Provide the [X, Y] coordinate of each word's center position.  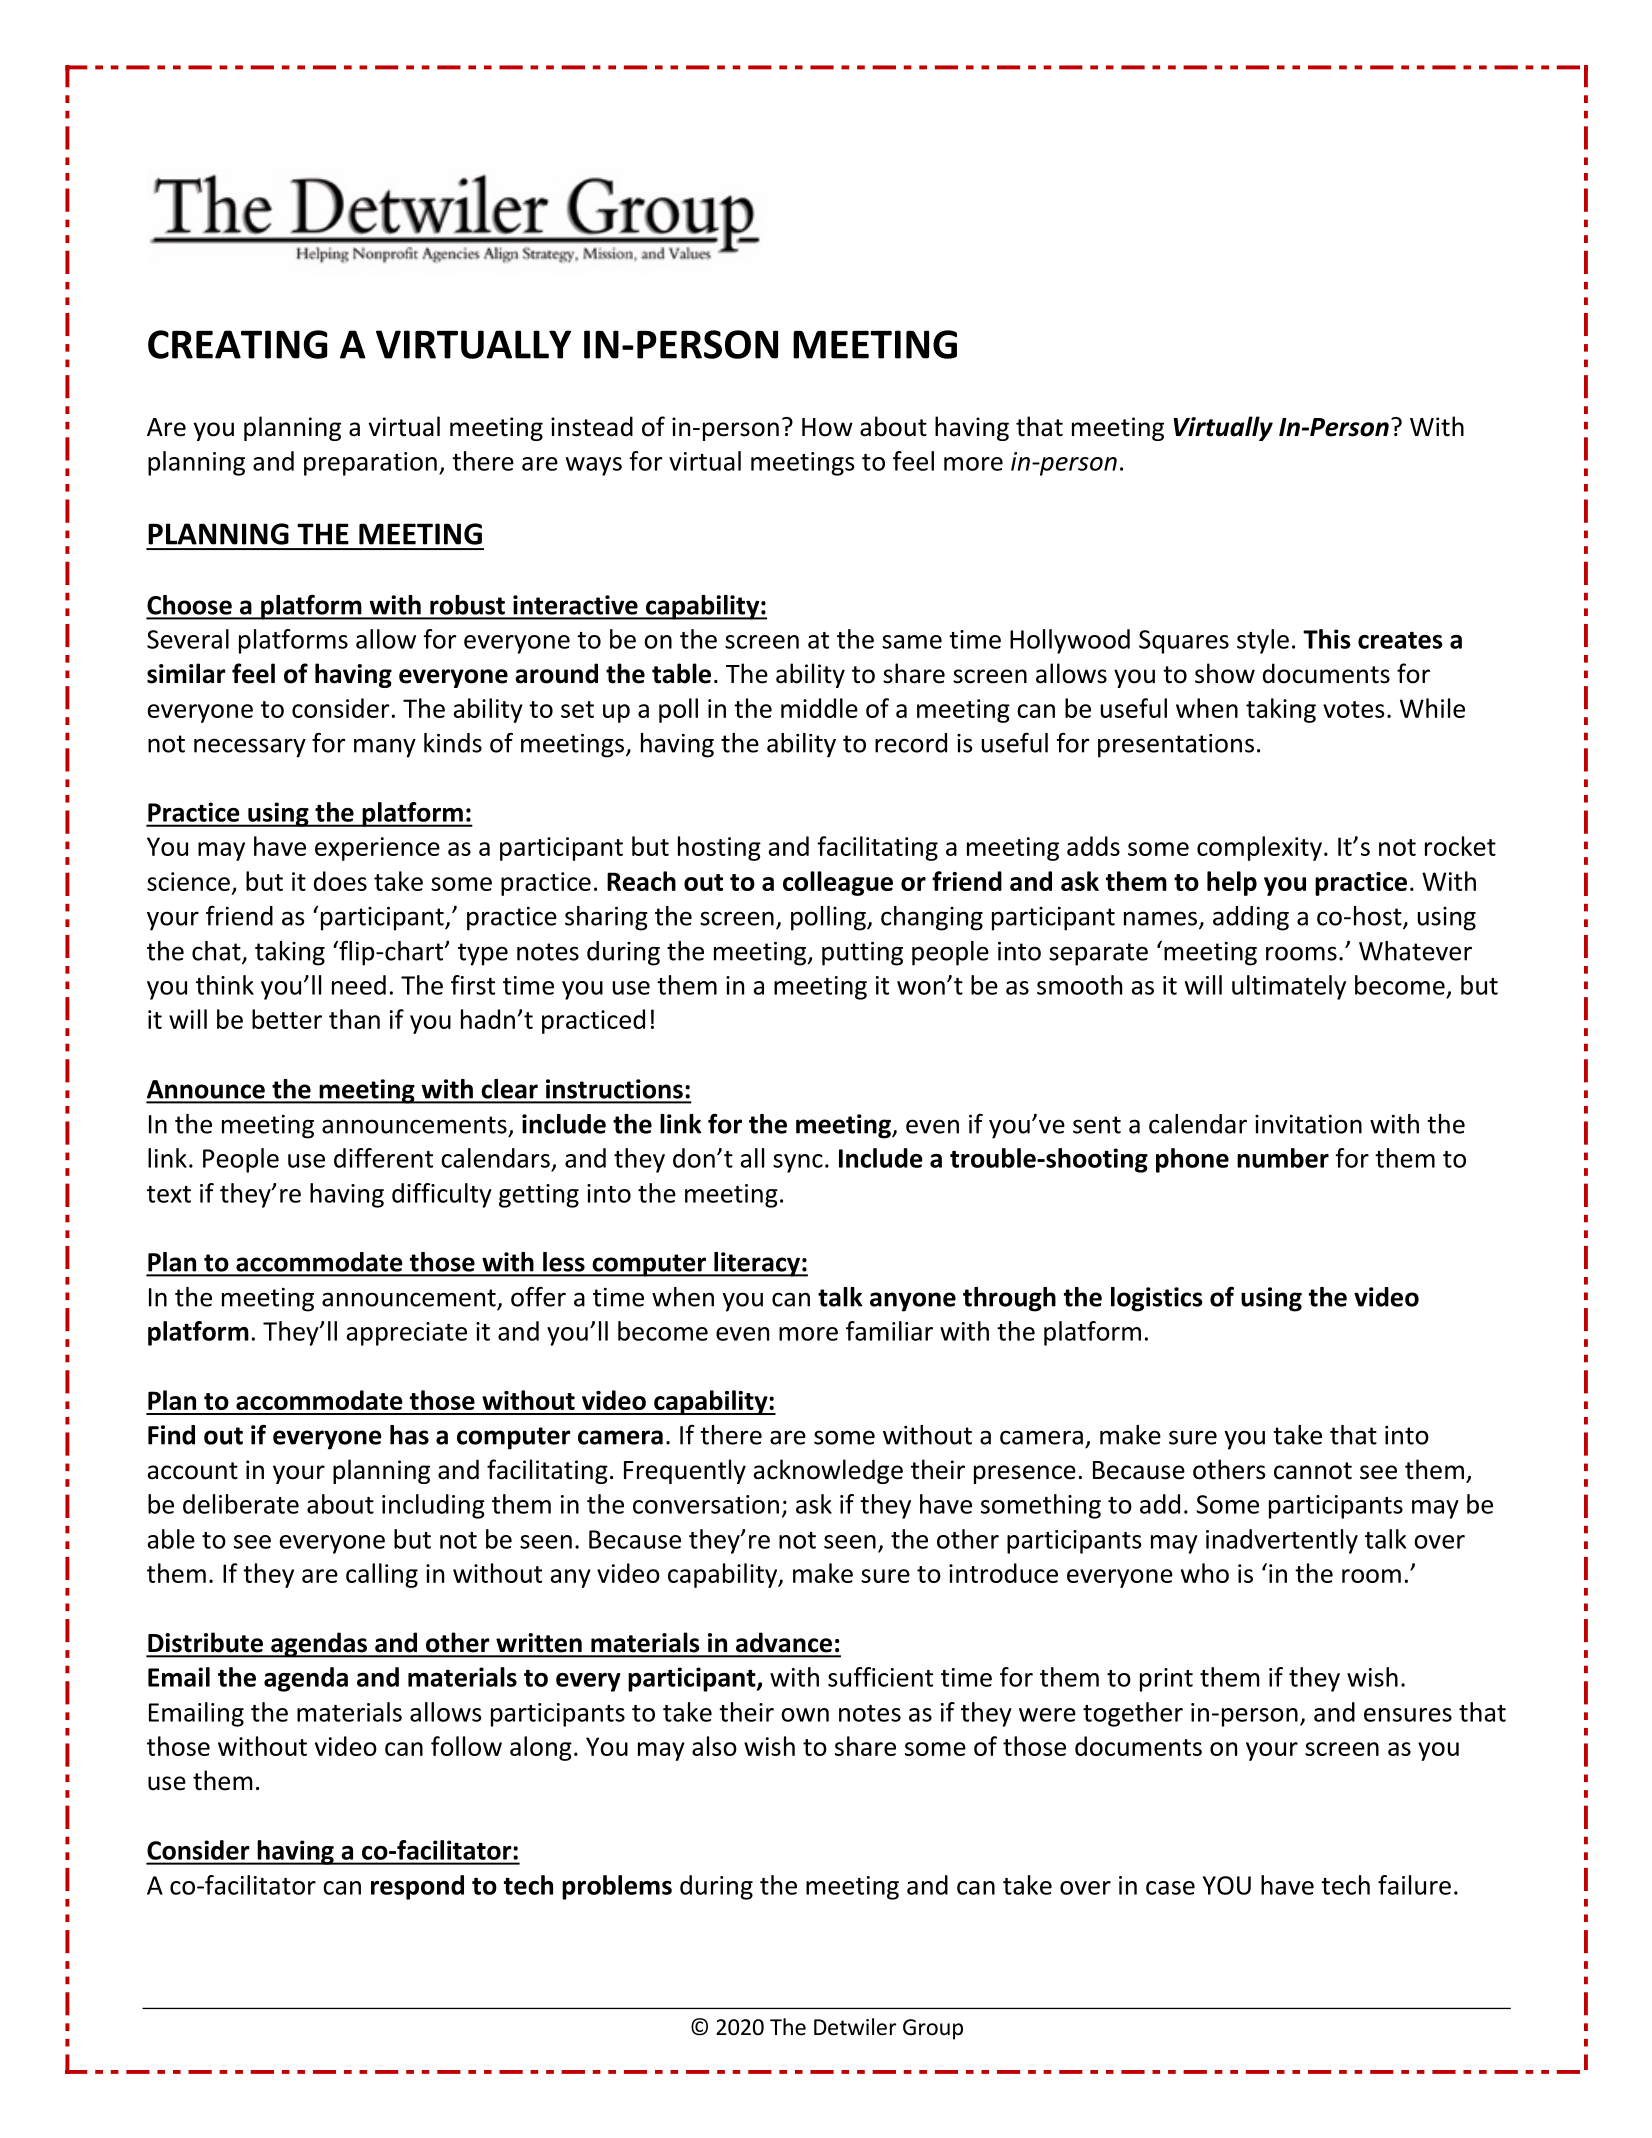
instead [592, 426]
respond [417, 1887]
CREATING [238, 344]
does [340, 881]
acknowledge [828, 1471]
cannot [1313, 1471]
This [1327, 639]
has [409, 1435]
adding [1251, 918]
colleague [838, 883]
